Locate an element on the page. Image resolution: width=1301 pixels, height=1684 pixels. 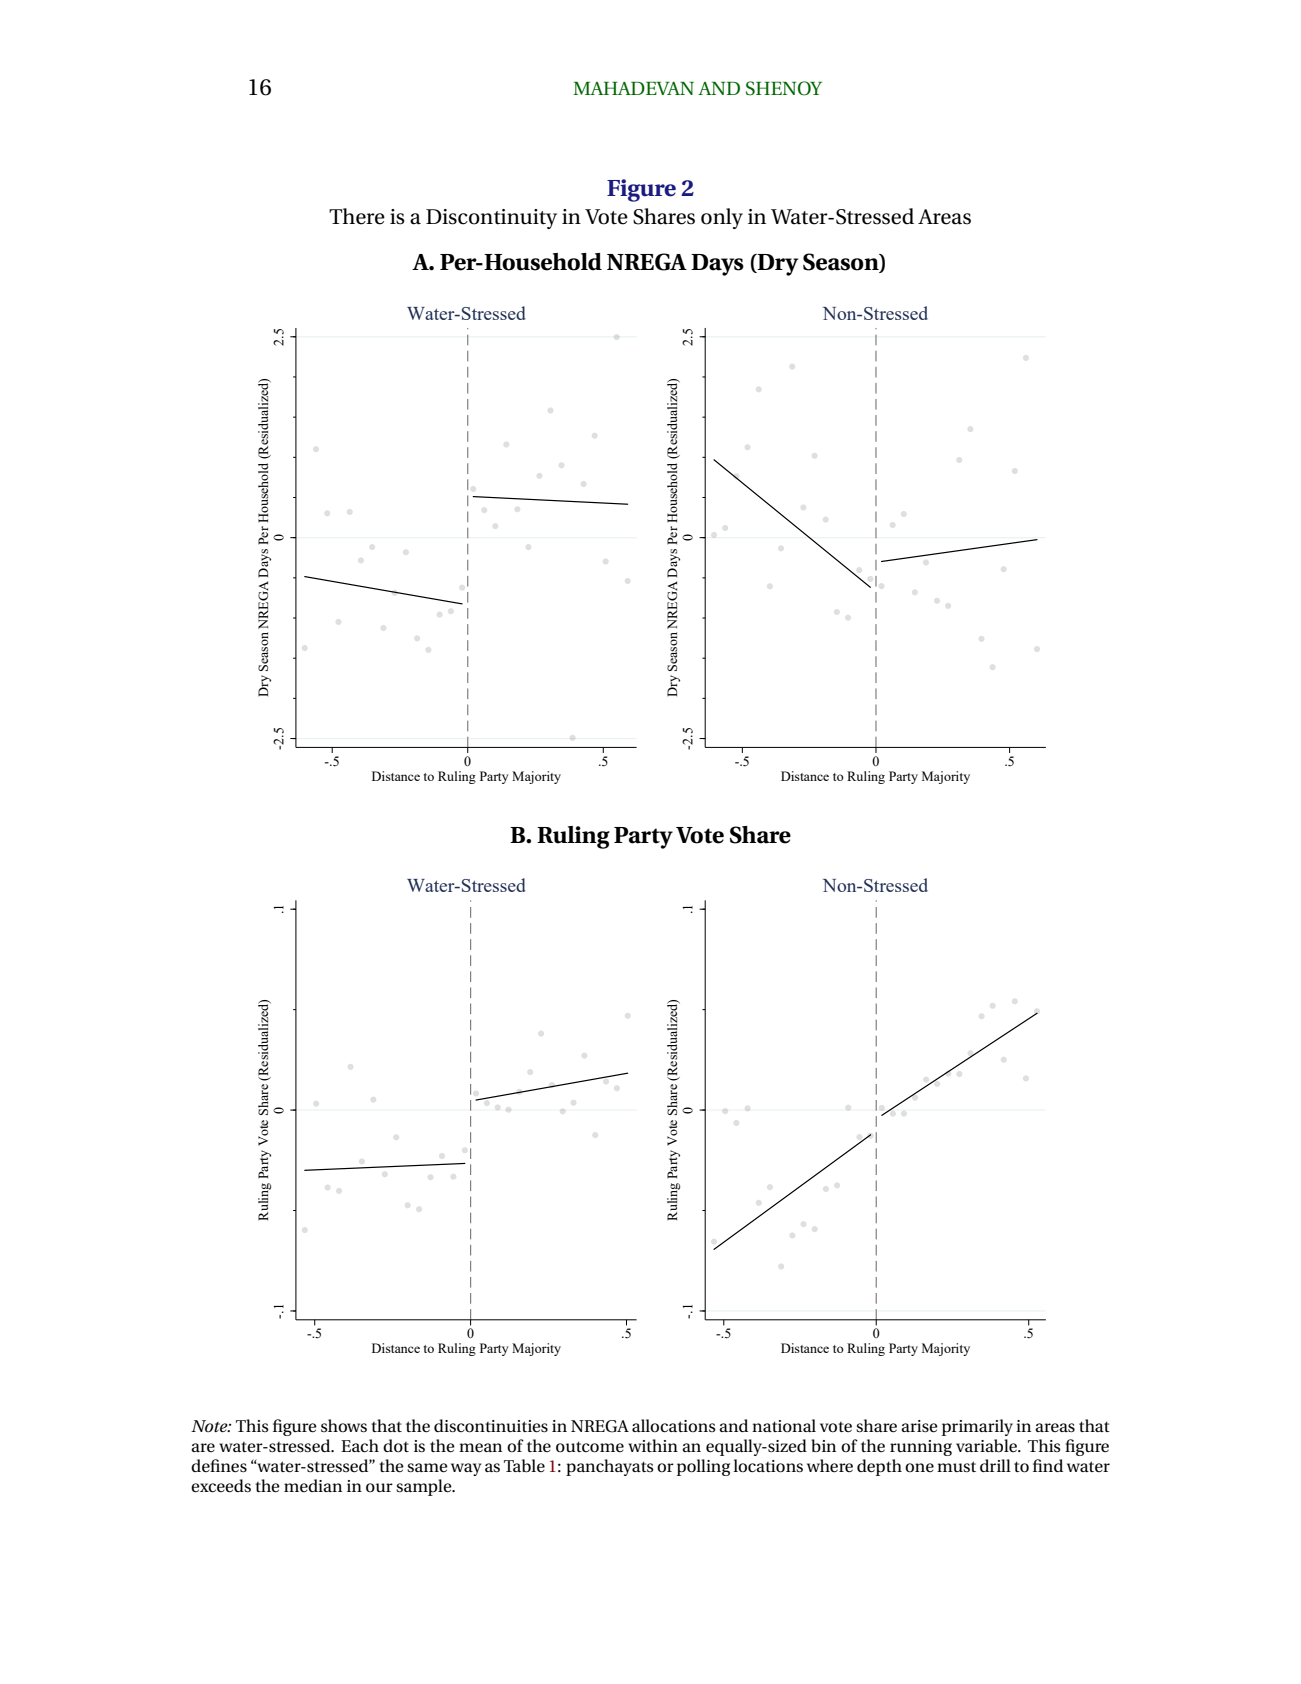
shows is located at coordinates (344, 1425).
